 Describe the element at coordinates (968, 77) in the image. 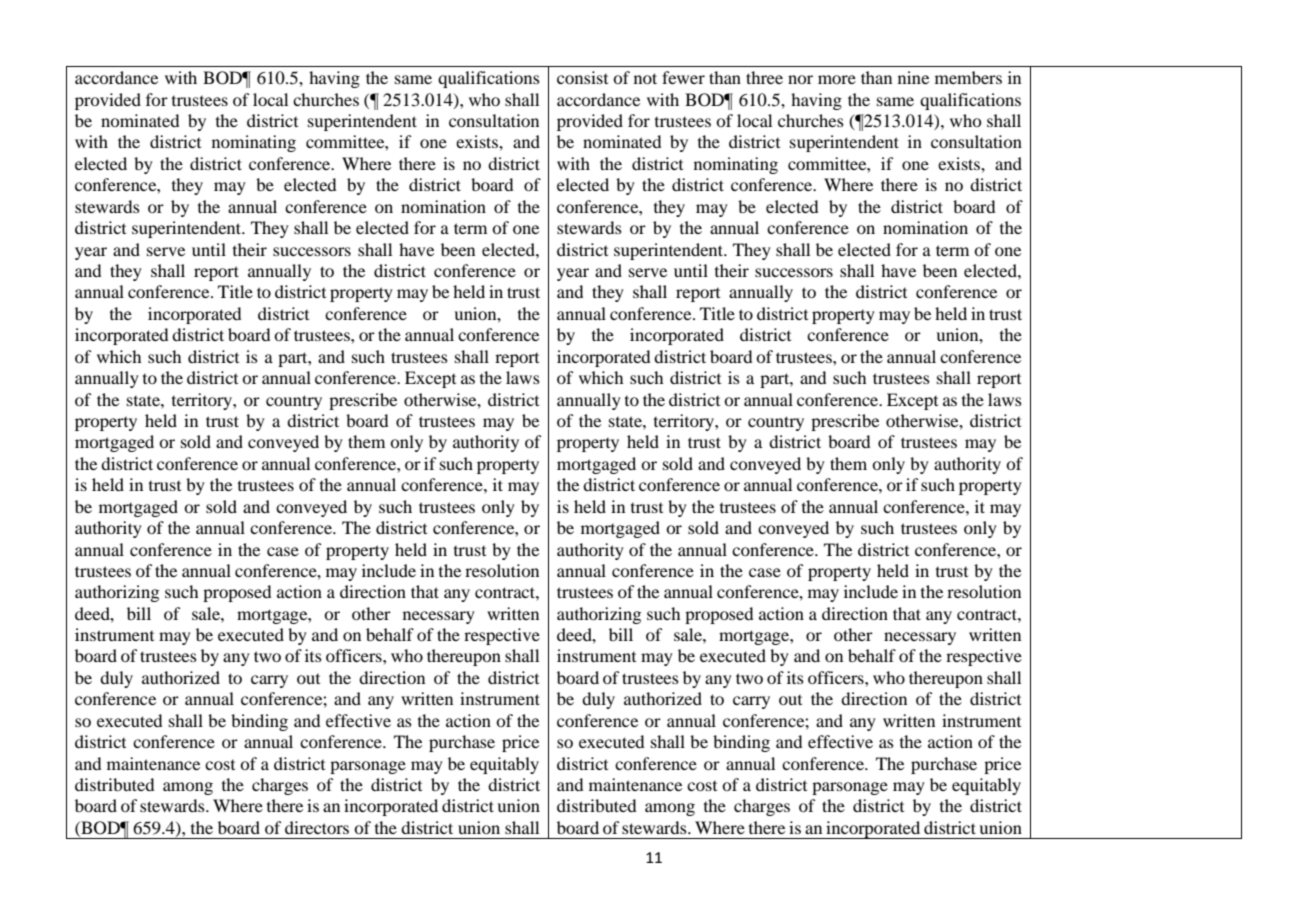

I see `members` at that location.
